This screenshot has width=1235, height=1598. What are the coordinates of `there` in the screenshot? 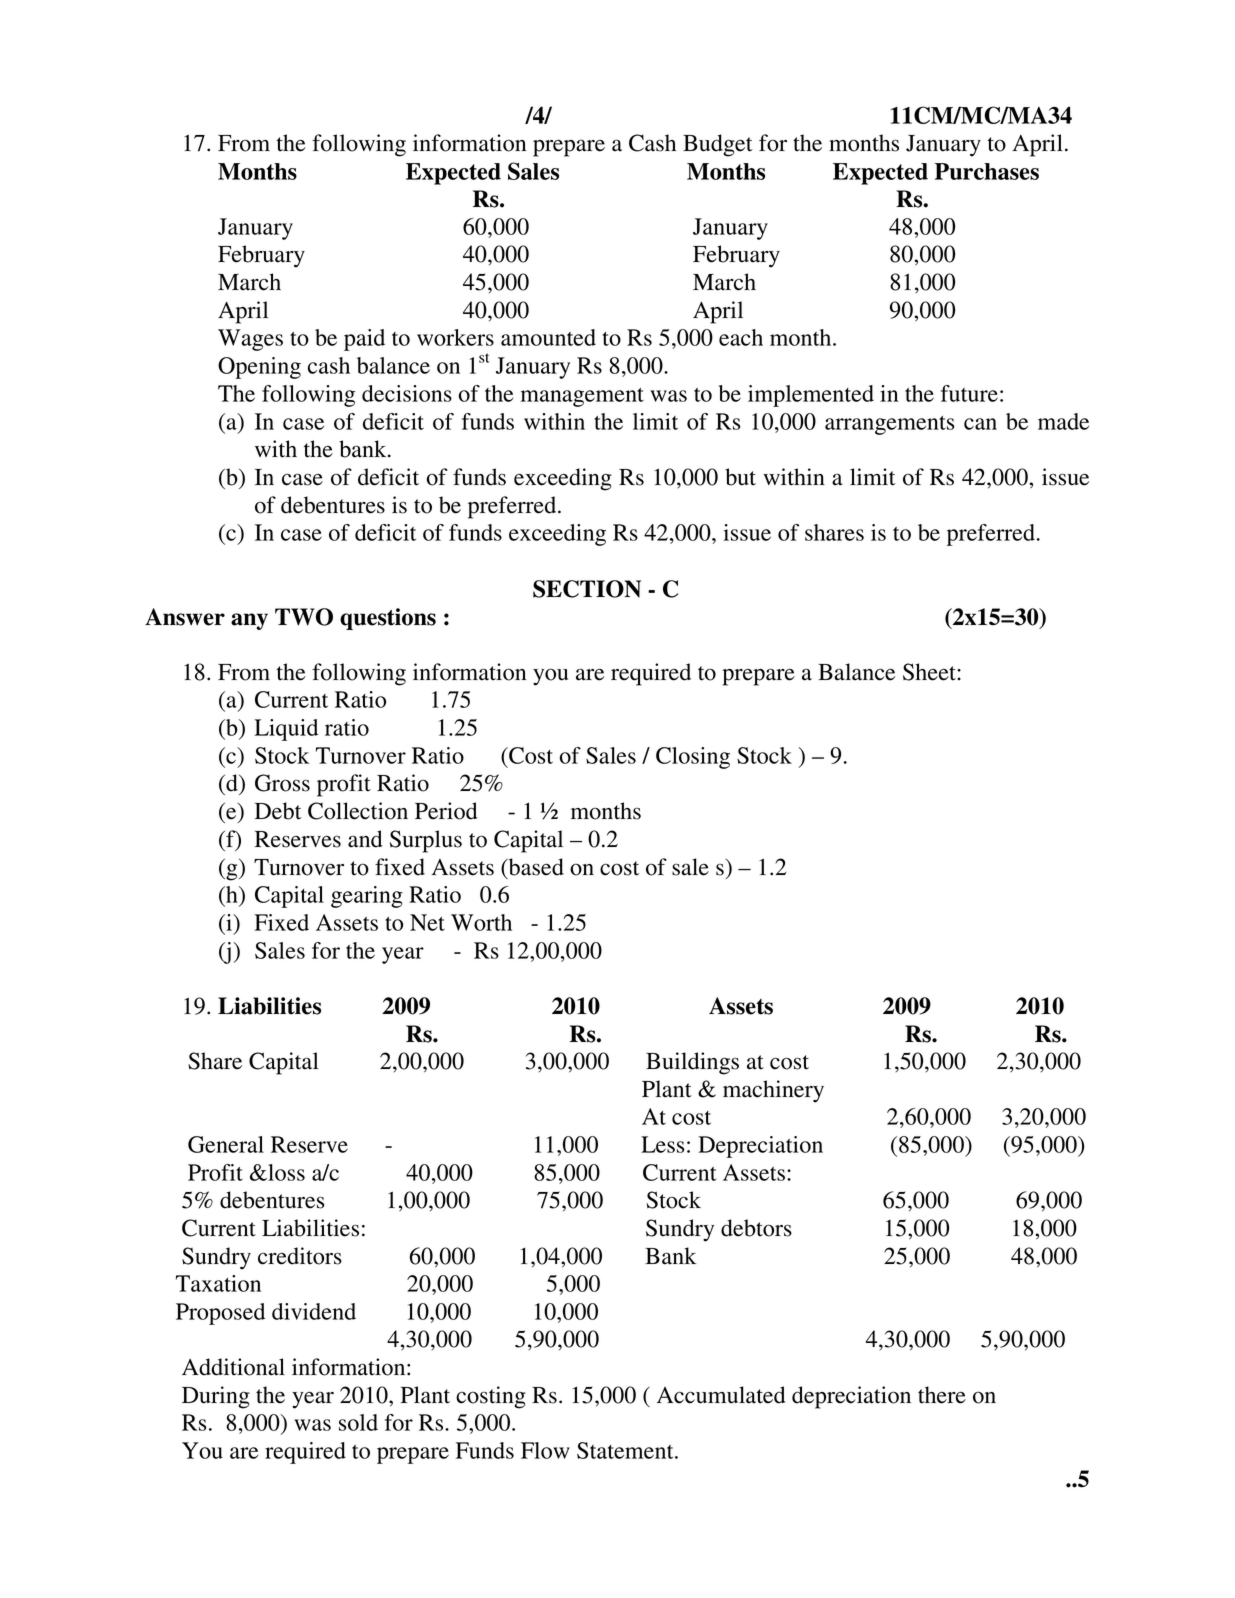 It's located at (942, 1395).
